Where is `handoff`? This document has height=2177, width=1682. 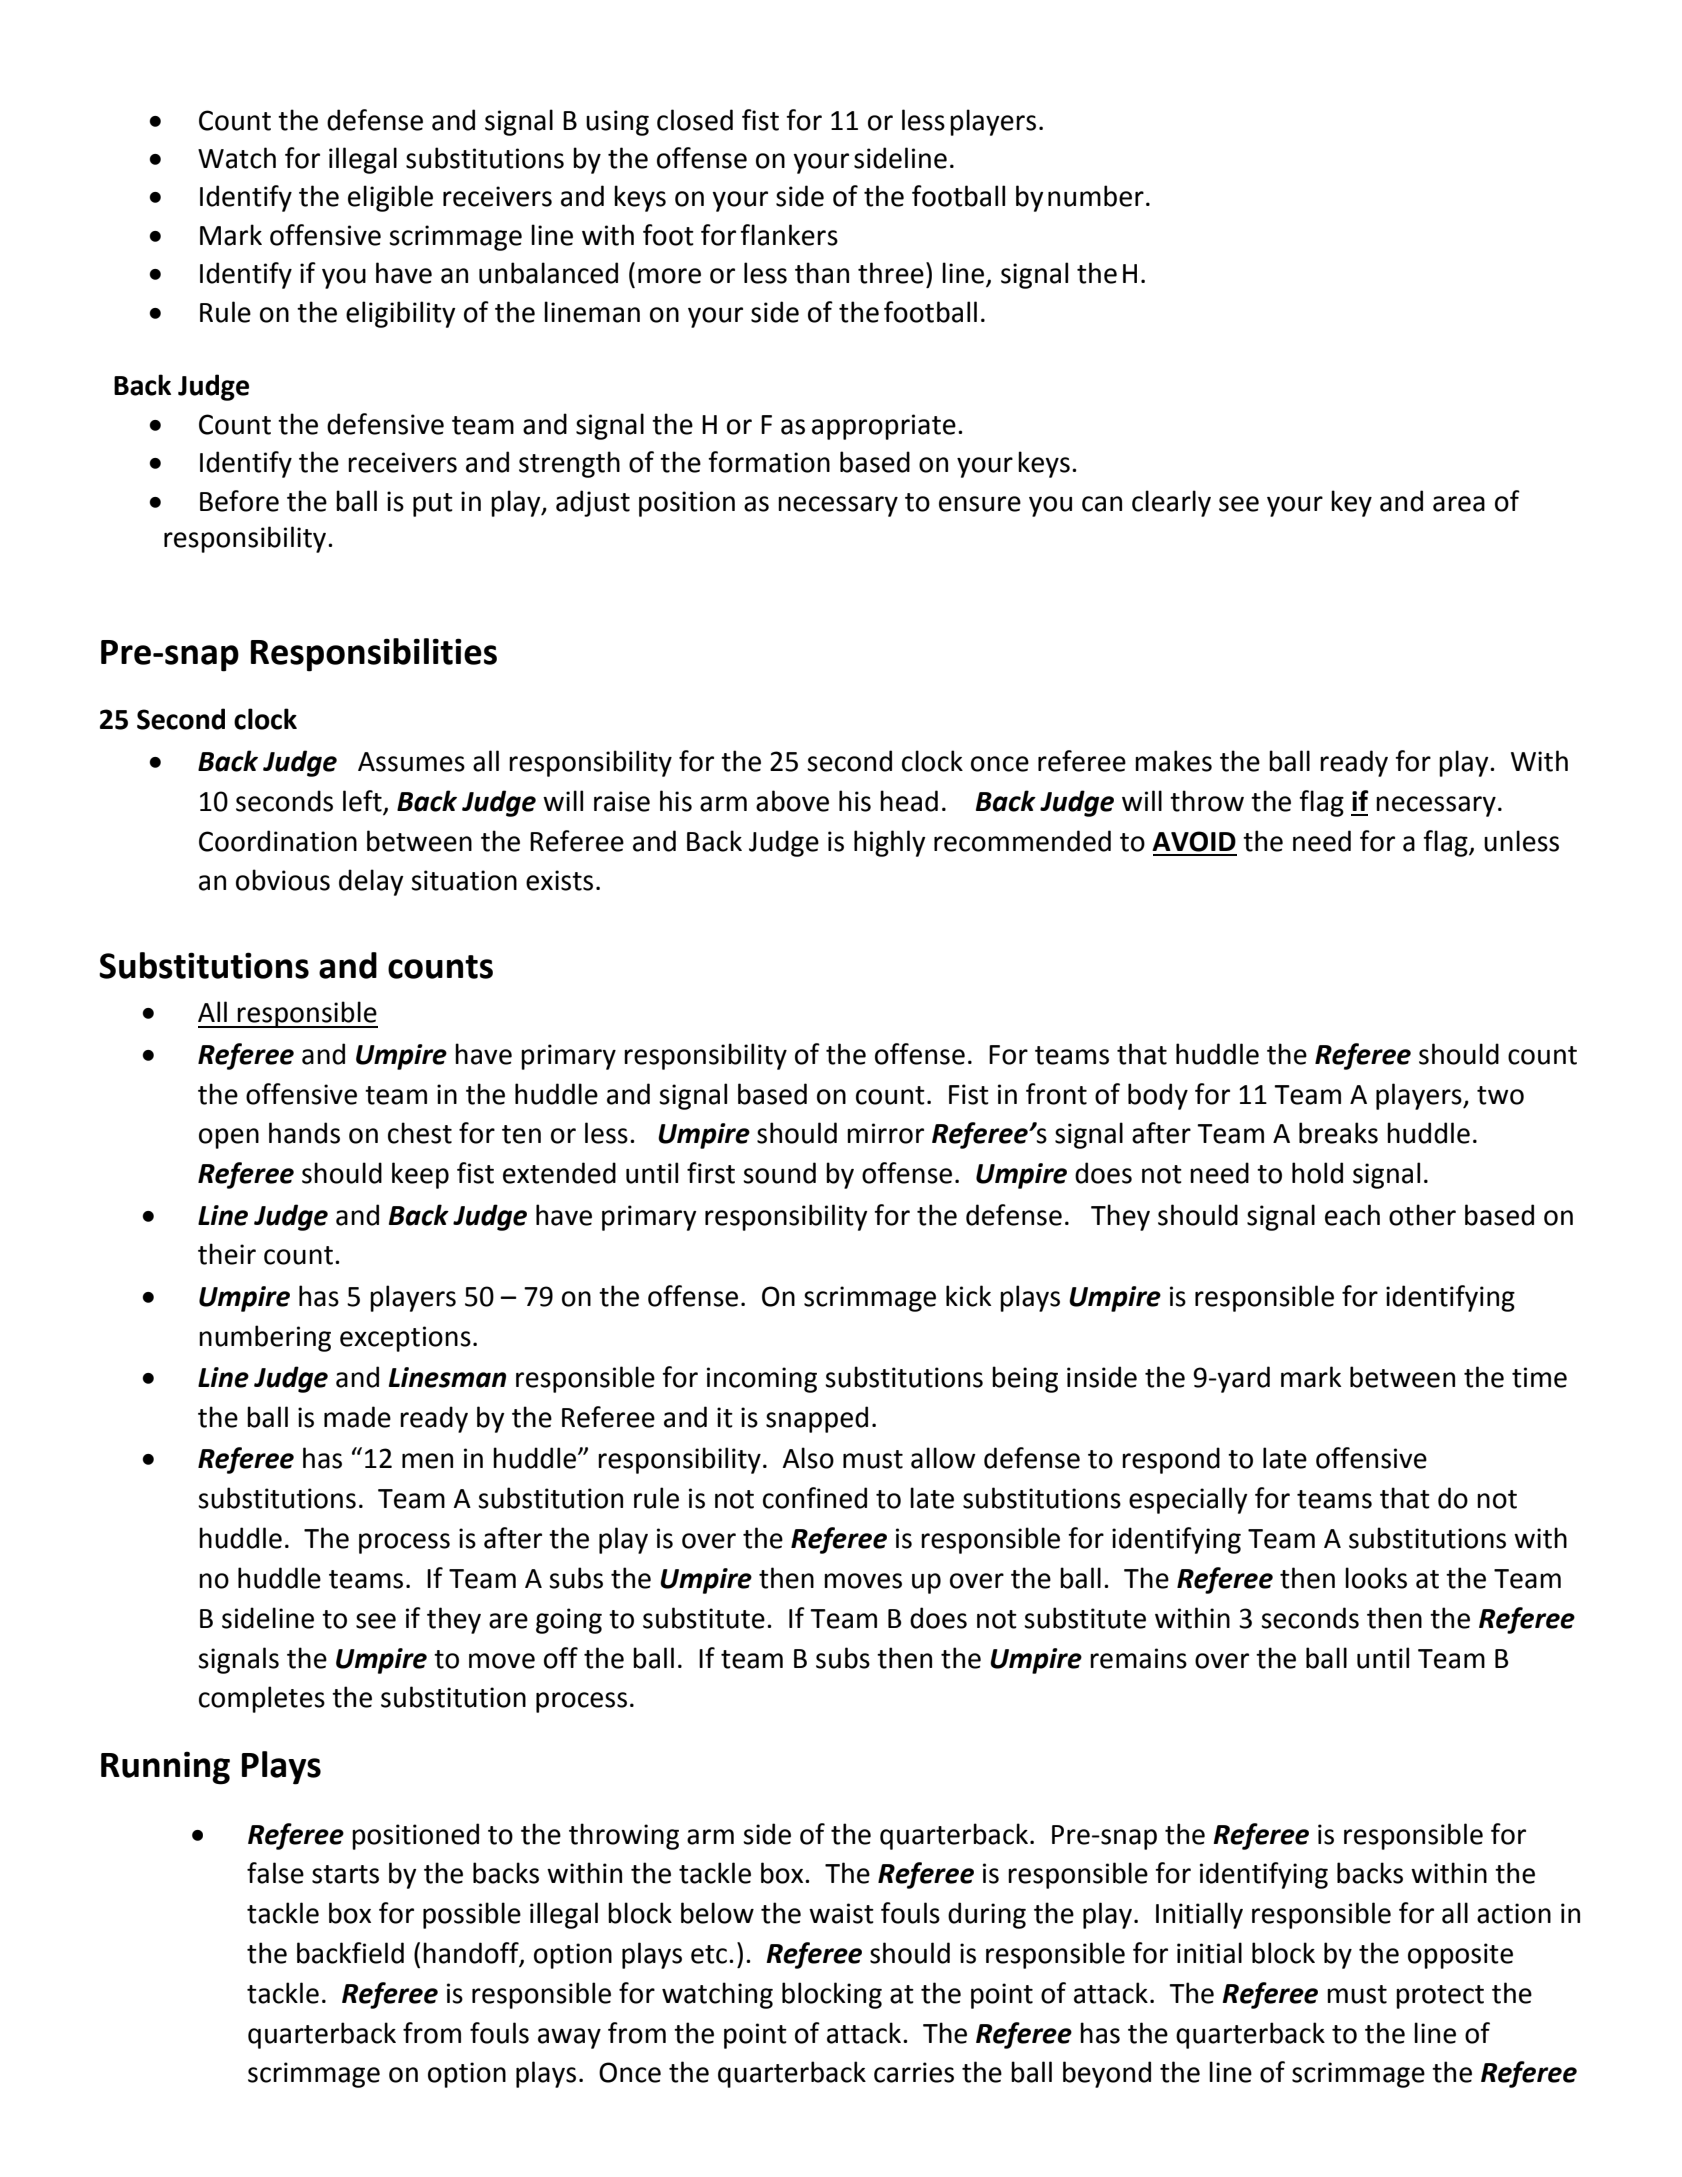
handoff is located at coordinates (472, 1954).
